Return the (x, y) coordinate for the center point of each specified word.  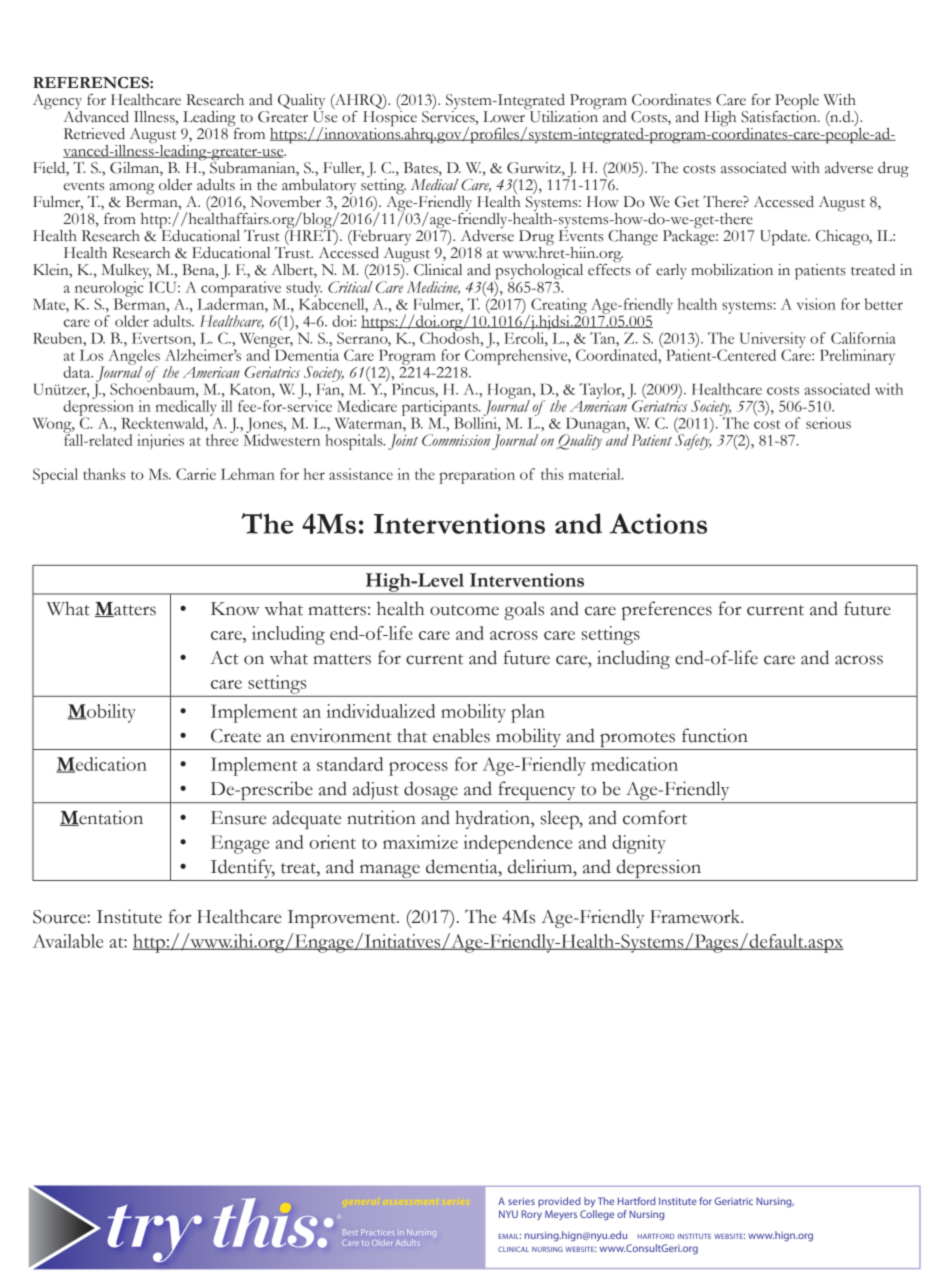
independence (517, 844)
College (597, 1215)
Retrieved (94, 134)
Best (350, 1232)
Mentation (101, 818)
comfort (655, 817)
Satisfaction (780, 115)
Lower (504, 117)
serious (828, 423)
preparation (477, 476)
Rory (531, 1215)
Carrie (196, 474)
